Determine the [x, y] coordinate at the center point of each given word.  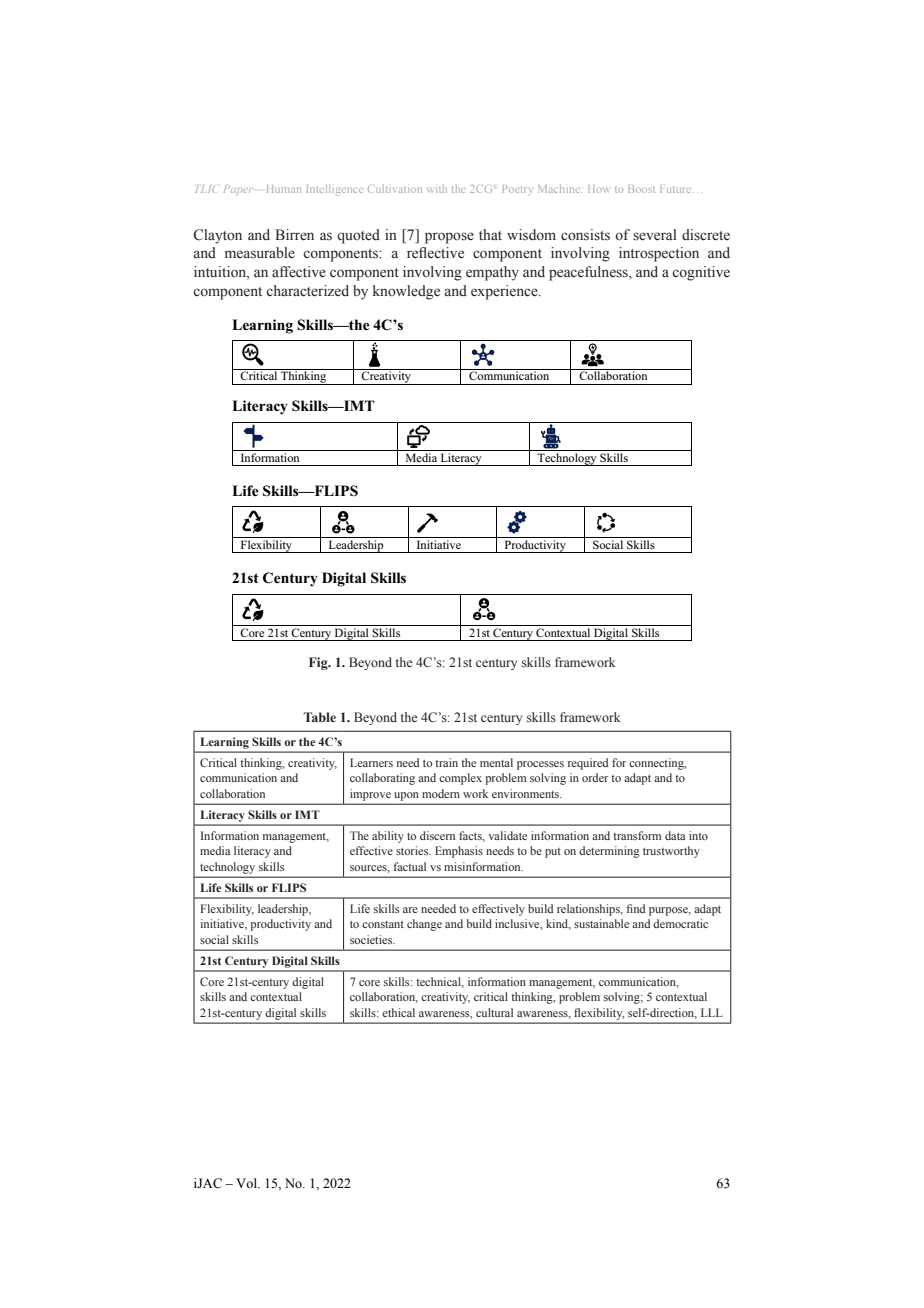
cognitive [701, 273]
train [446, 762]
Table [319, 717]
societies [372, 939]
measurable [260, 253]
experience [505, 292]
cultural [494, 1012]
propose [449, 238]
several [655, 235]
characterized [307, 291]
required [588, 764]
